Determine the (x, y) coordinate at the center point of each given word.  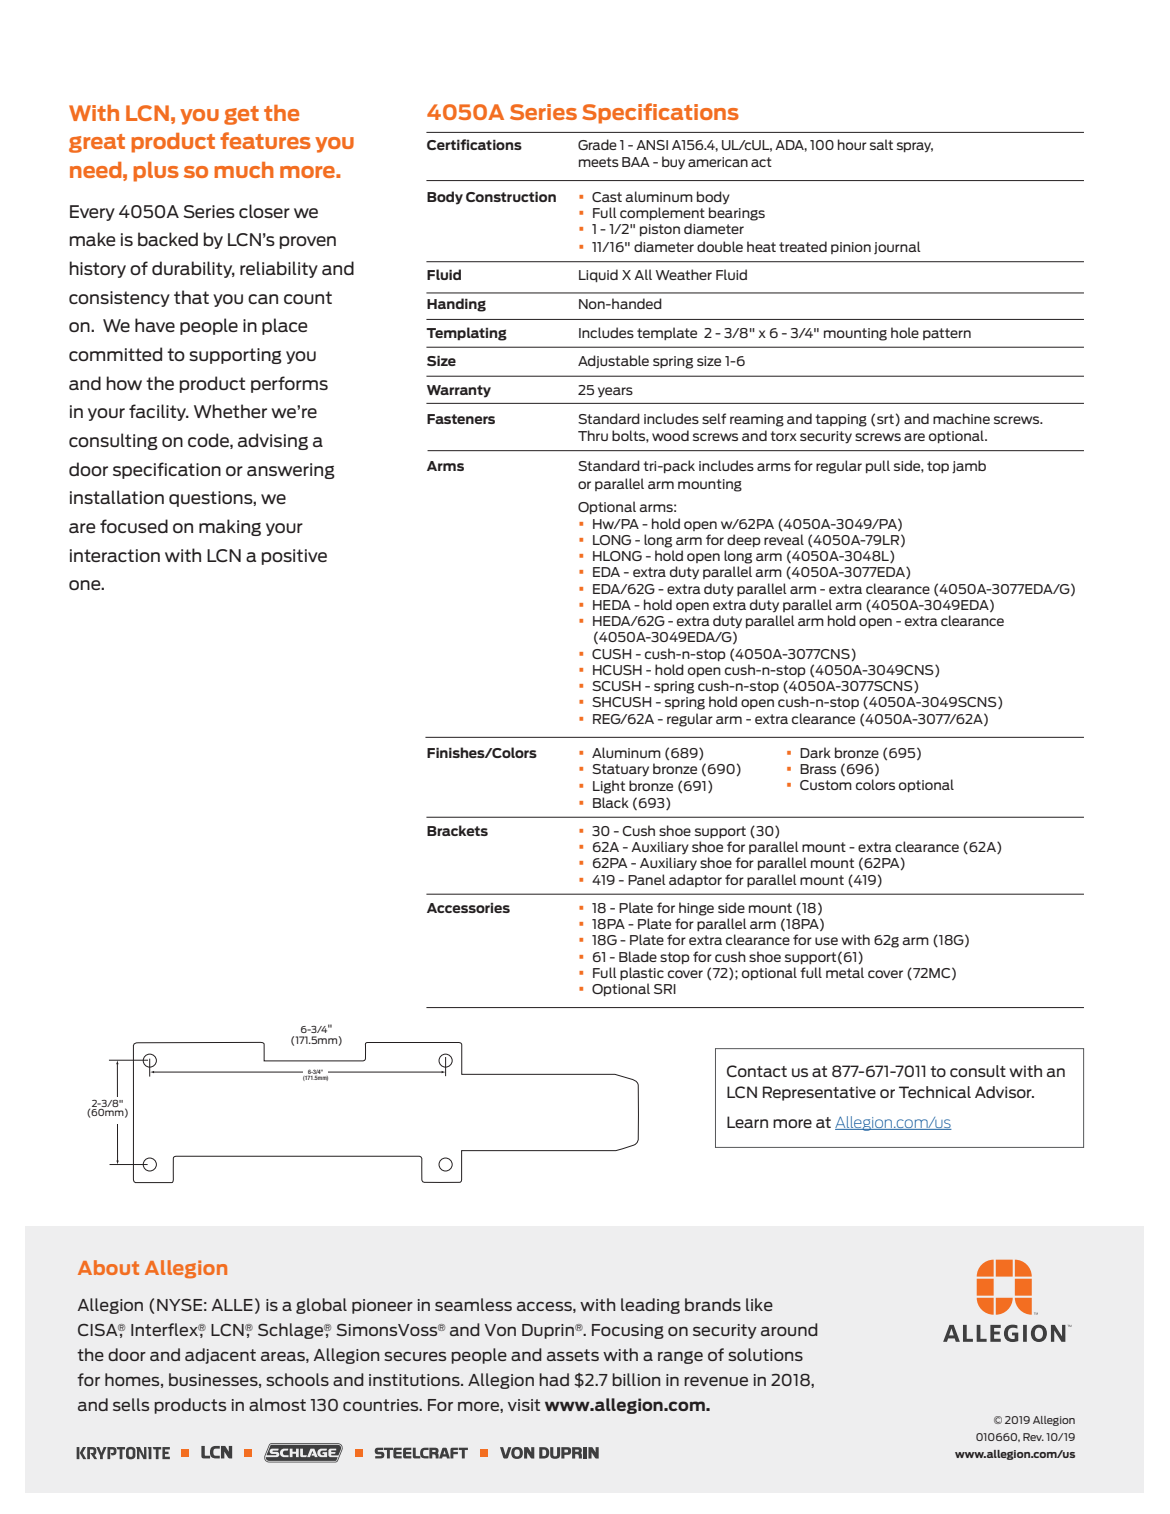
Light (609, 787)
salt (881, 144)
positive (294, 557)
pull (878, 466)
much (244, 170)
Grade (597, 144)
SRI (665, 989)
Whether (230, 411)
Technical (935, 1092)
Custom (826, 785)
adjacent (220, 1356)
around (789, 1329)
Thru (593, 435)
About (108, 1267)
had (554, 1379)
